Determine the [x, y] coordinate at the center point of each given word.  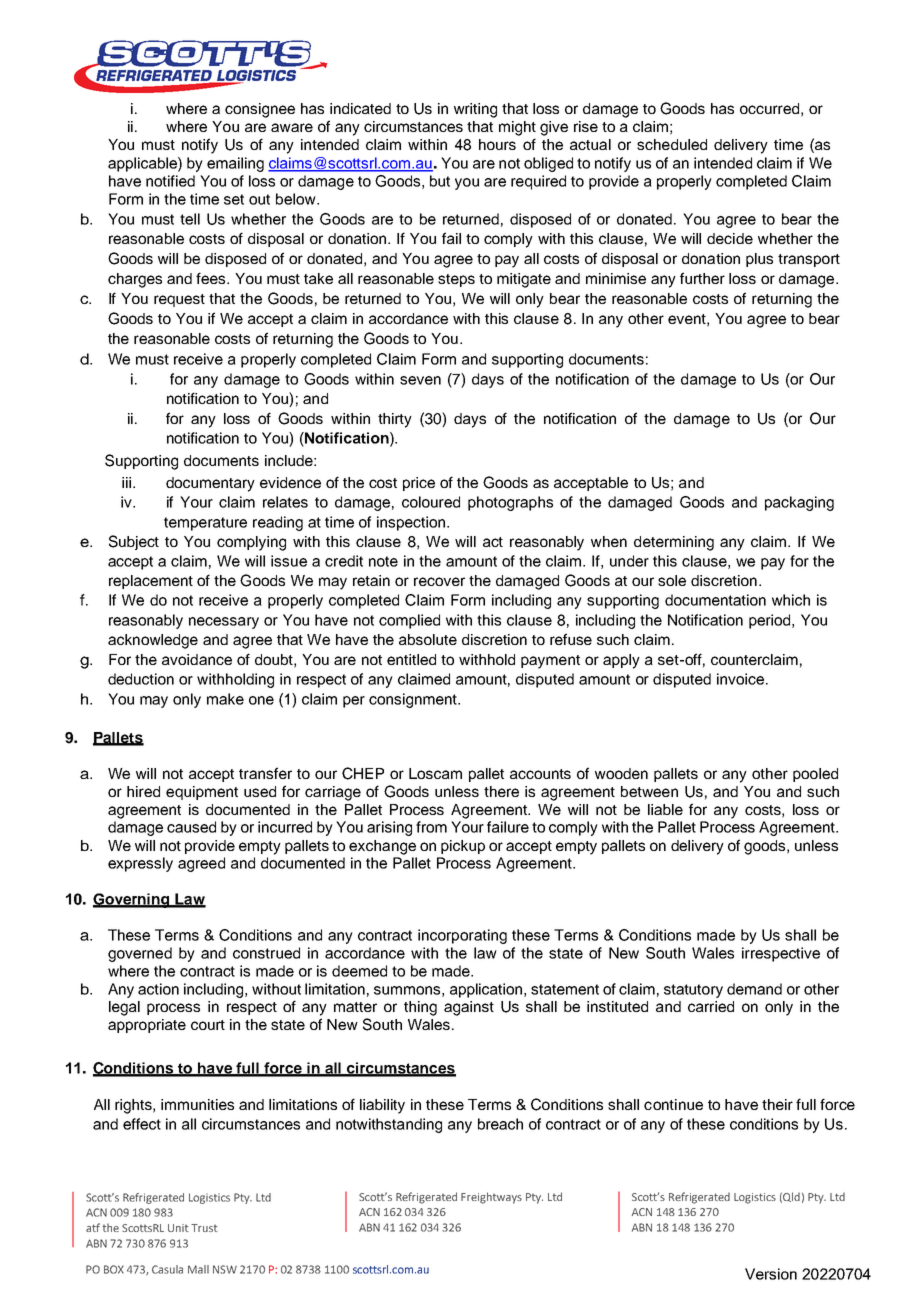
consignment [414, 700]
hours [497, 144]
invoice [742, 679]
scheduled [672, 144]
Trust [204, 1228]
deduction [141, 679]
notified [170, 181]
